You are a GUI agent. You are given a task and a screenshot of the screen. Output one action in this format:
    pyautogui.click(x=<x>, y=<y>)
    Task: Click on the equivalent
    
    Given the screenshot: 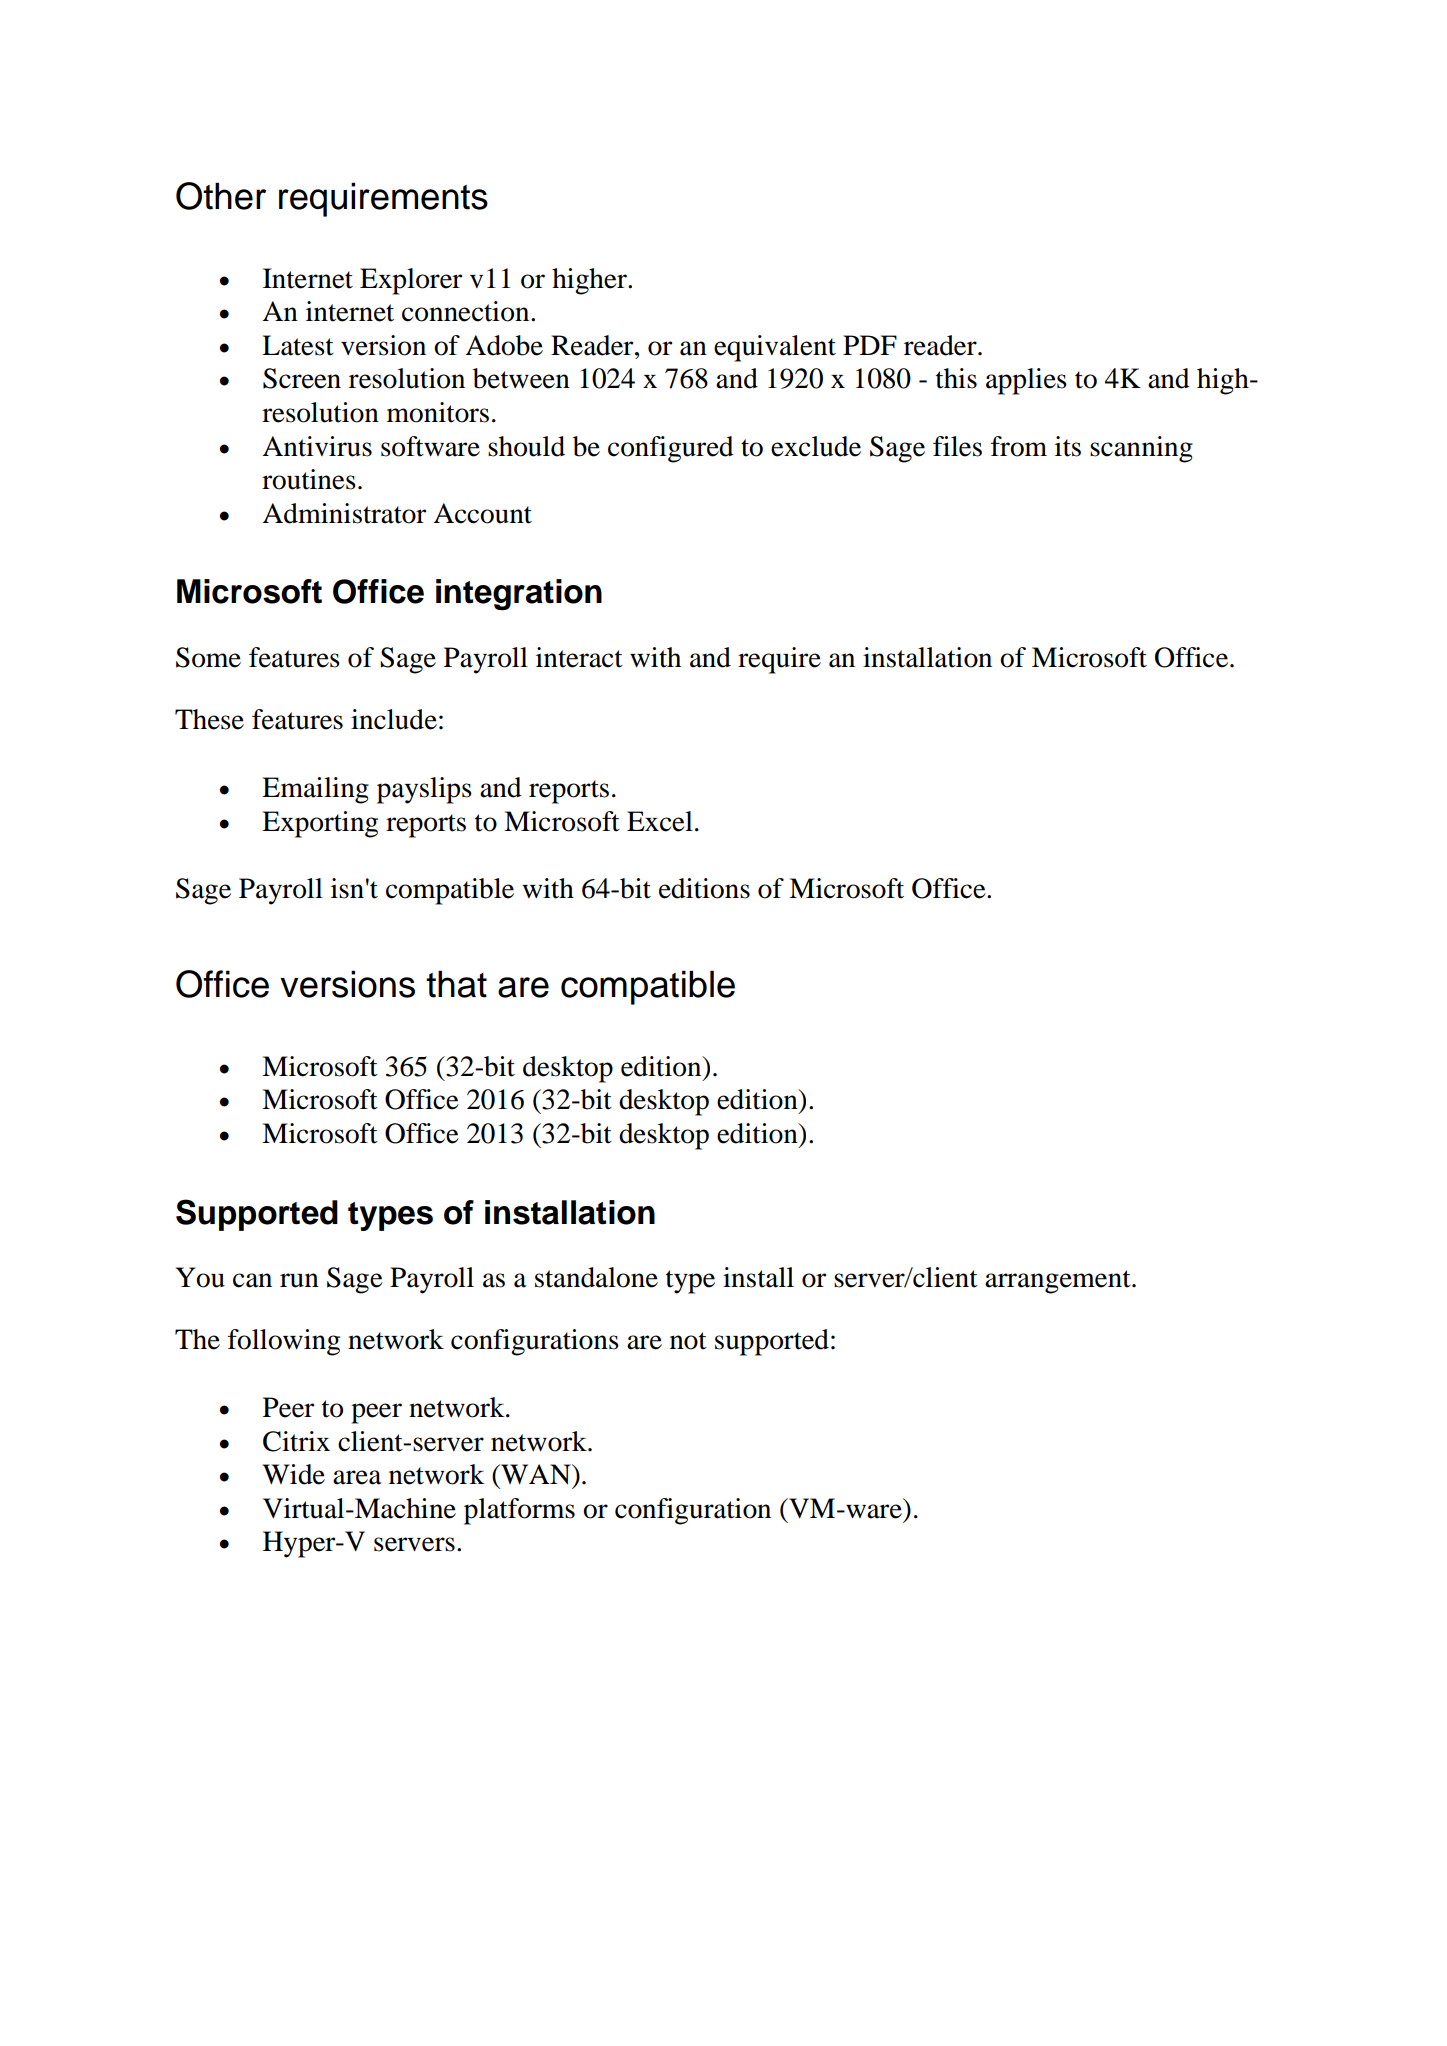 What is the action you would take?
    pyautogui.click(x=775, y=348)
